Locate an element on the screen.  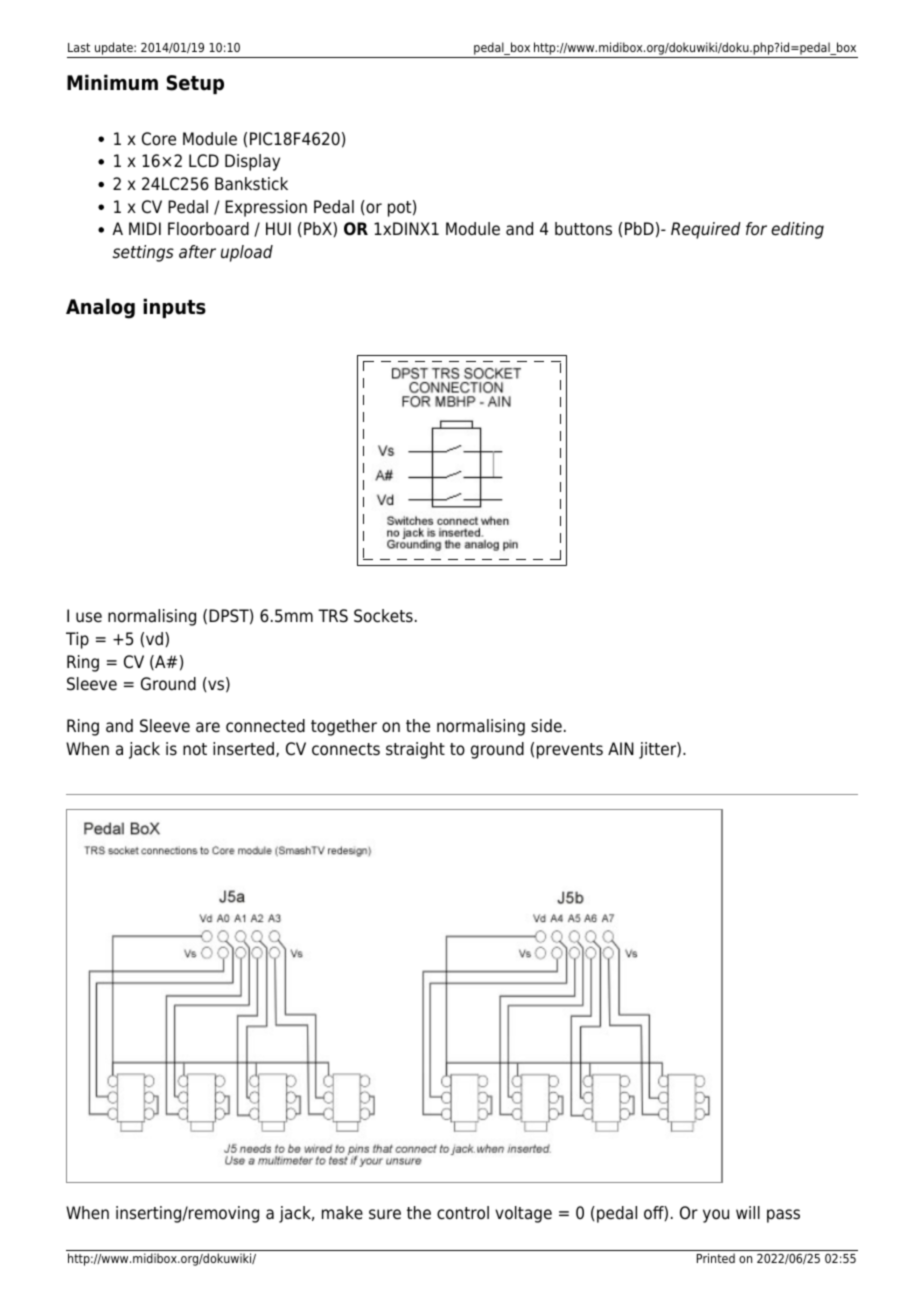
make is located at coordinates (342, 1213).
